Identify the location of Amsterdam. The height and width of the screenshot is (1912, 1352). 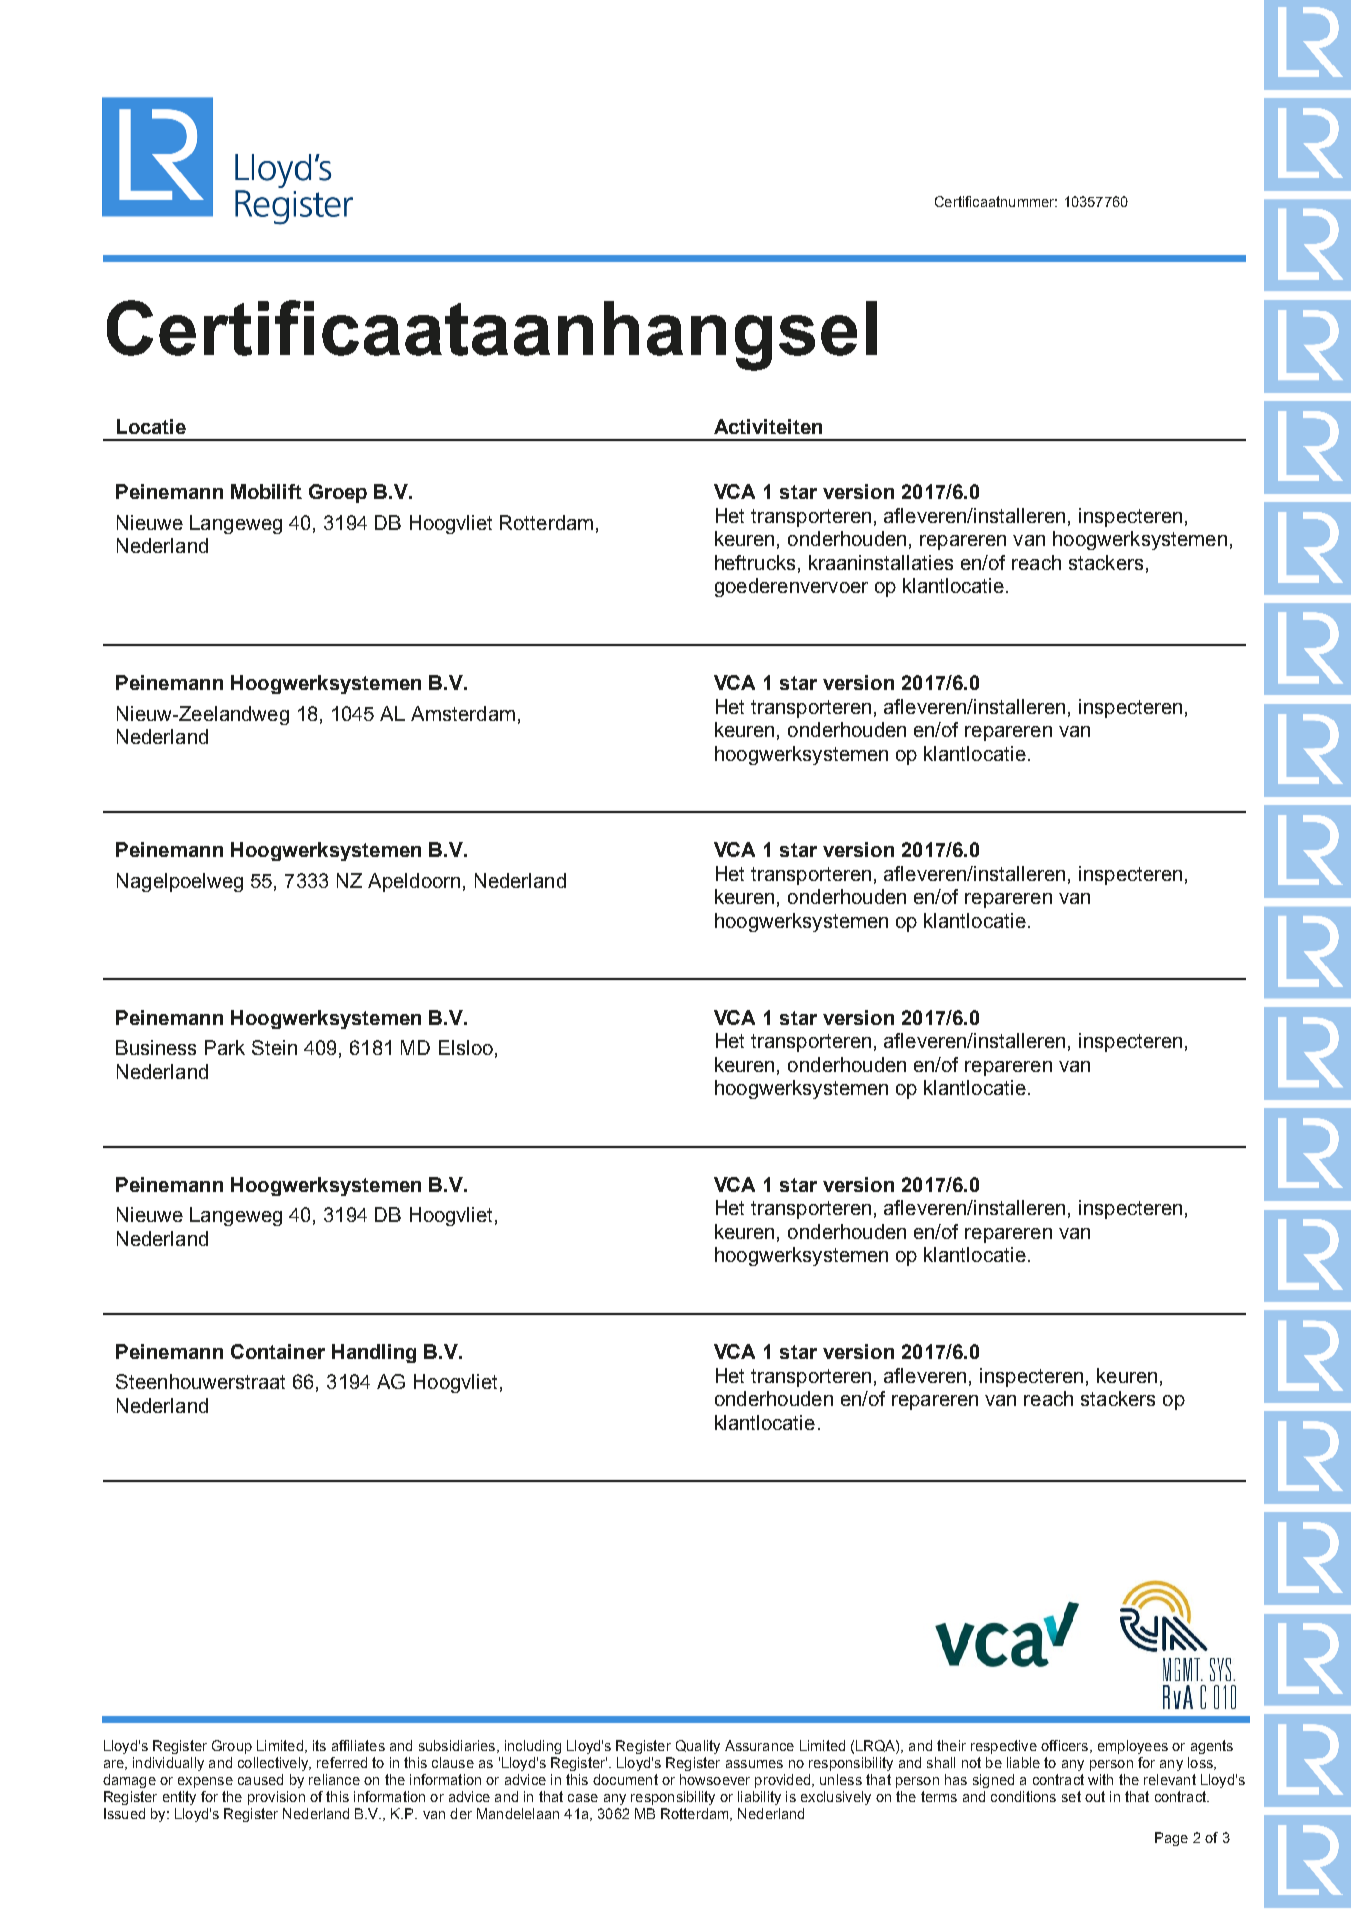
(463, 713).
